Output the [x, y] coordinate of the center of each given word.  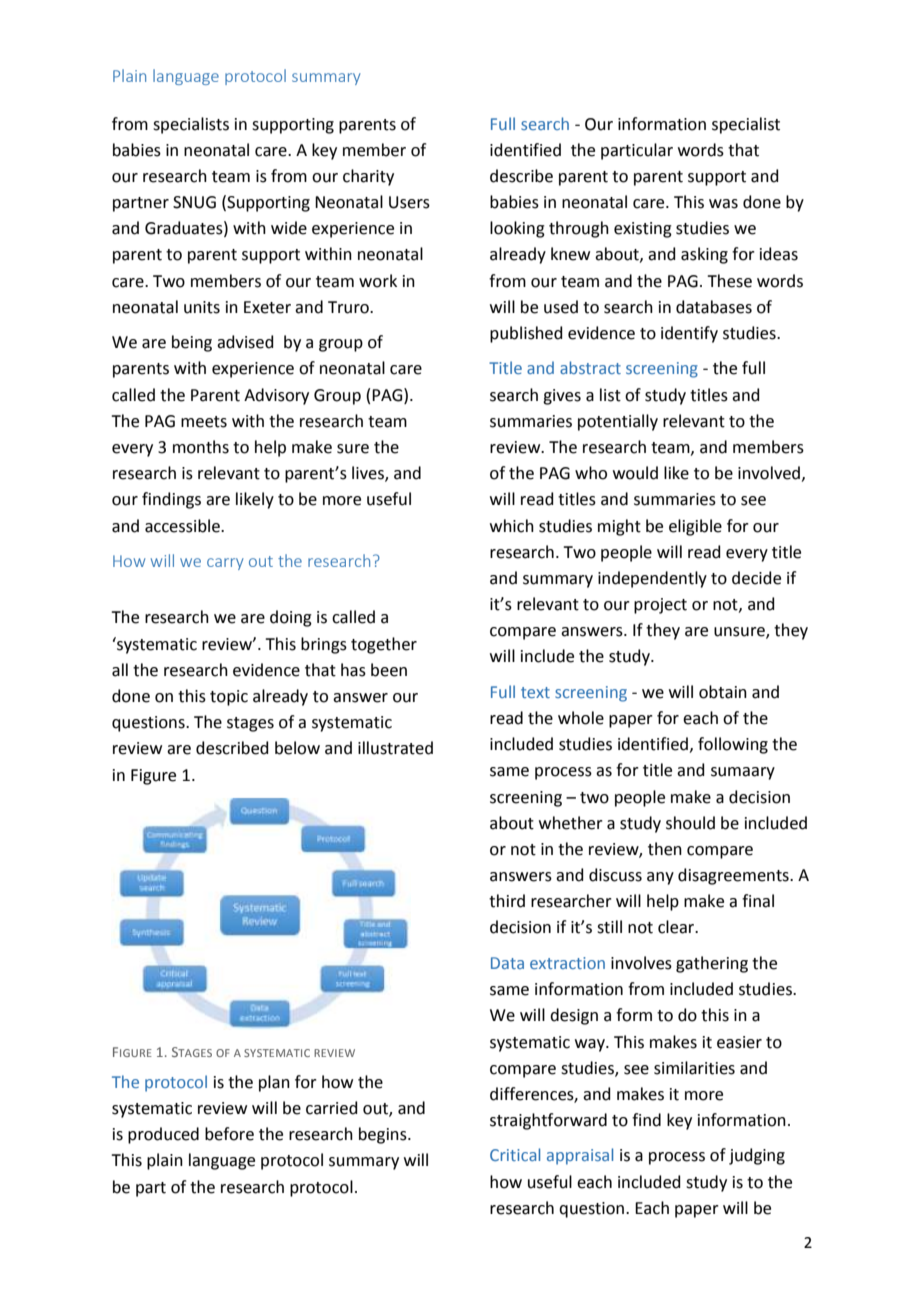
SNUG [194, 202]
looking [517, 229]
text [535, 692]
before [229, 1134]
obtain [723, 692]
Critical [515, 1154]
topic [229, 698]
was [723, 204]
